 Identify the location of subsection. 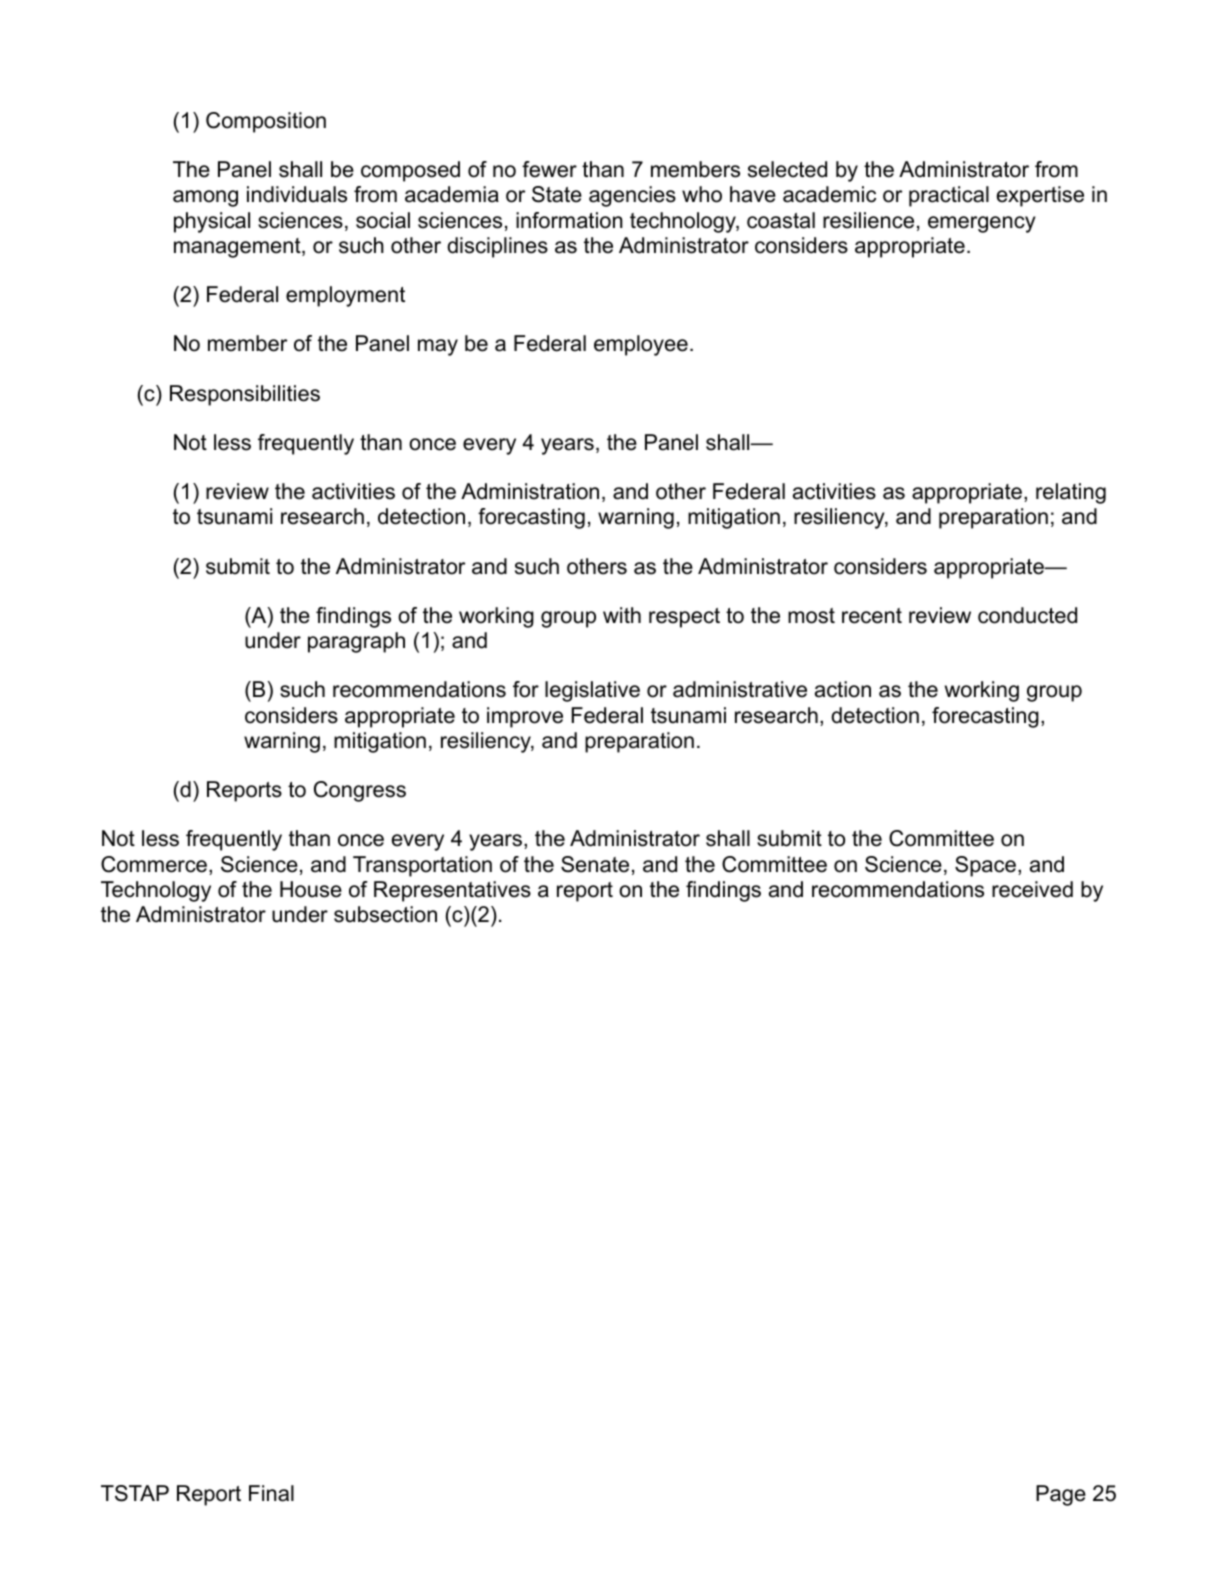
(385, 914).
